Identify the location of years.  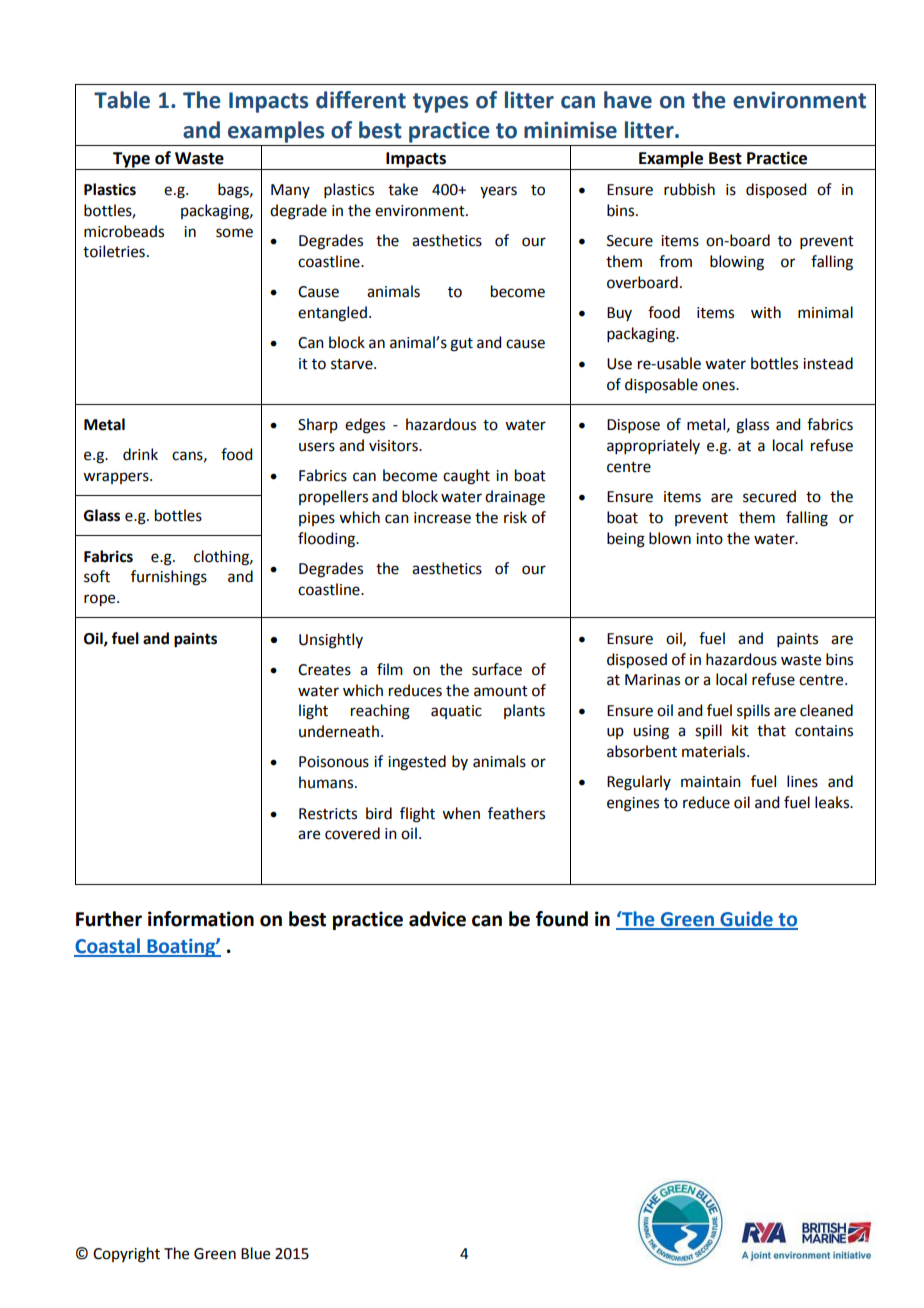
(498, 192).
